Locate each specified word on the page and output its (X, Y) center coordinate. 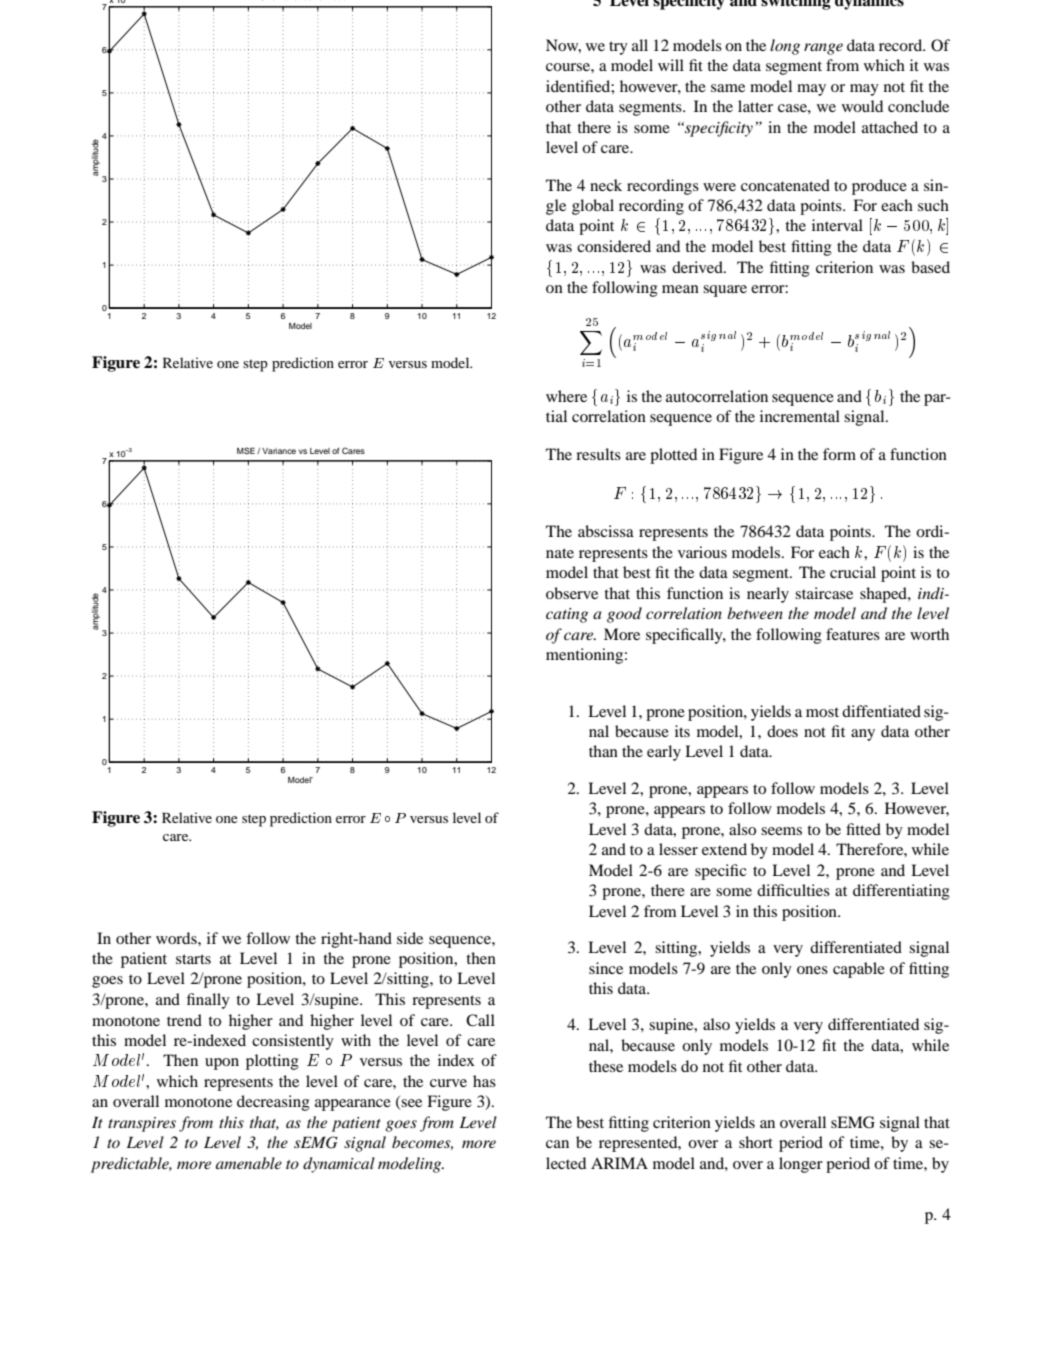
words (177, 938)
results (598, 454)
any (863, 735)
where (566, 396)
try (618, 48)
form (839, 454)
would (862, 106)
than (603, 751)
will (671, 65)
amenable (249, 1163)
